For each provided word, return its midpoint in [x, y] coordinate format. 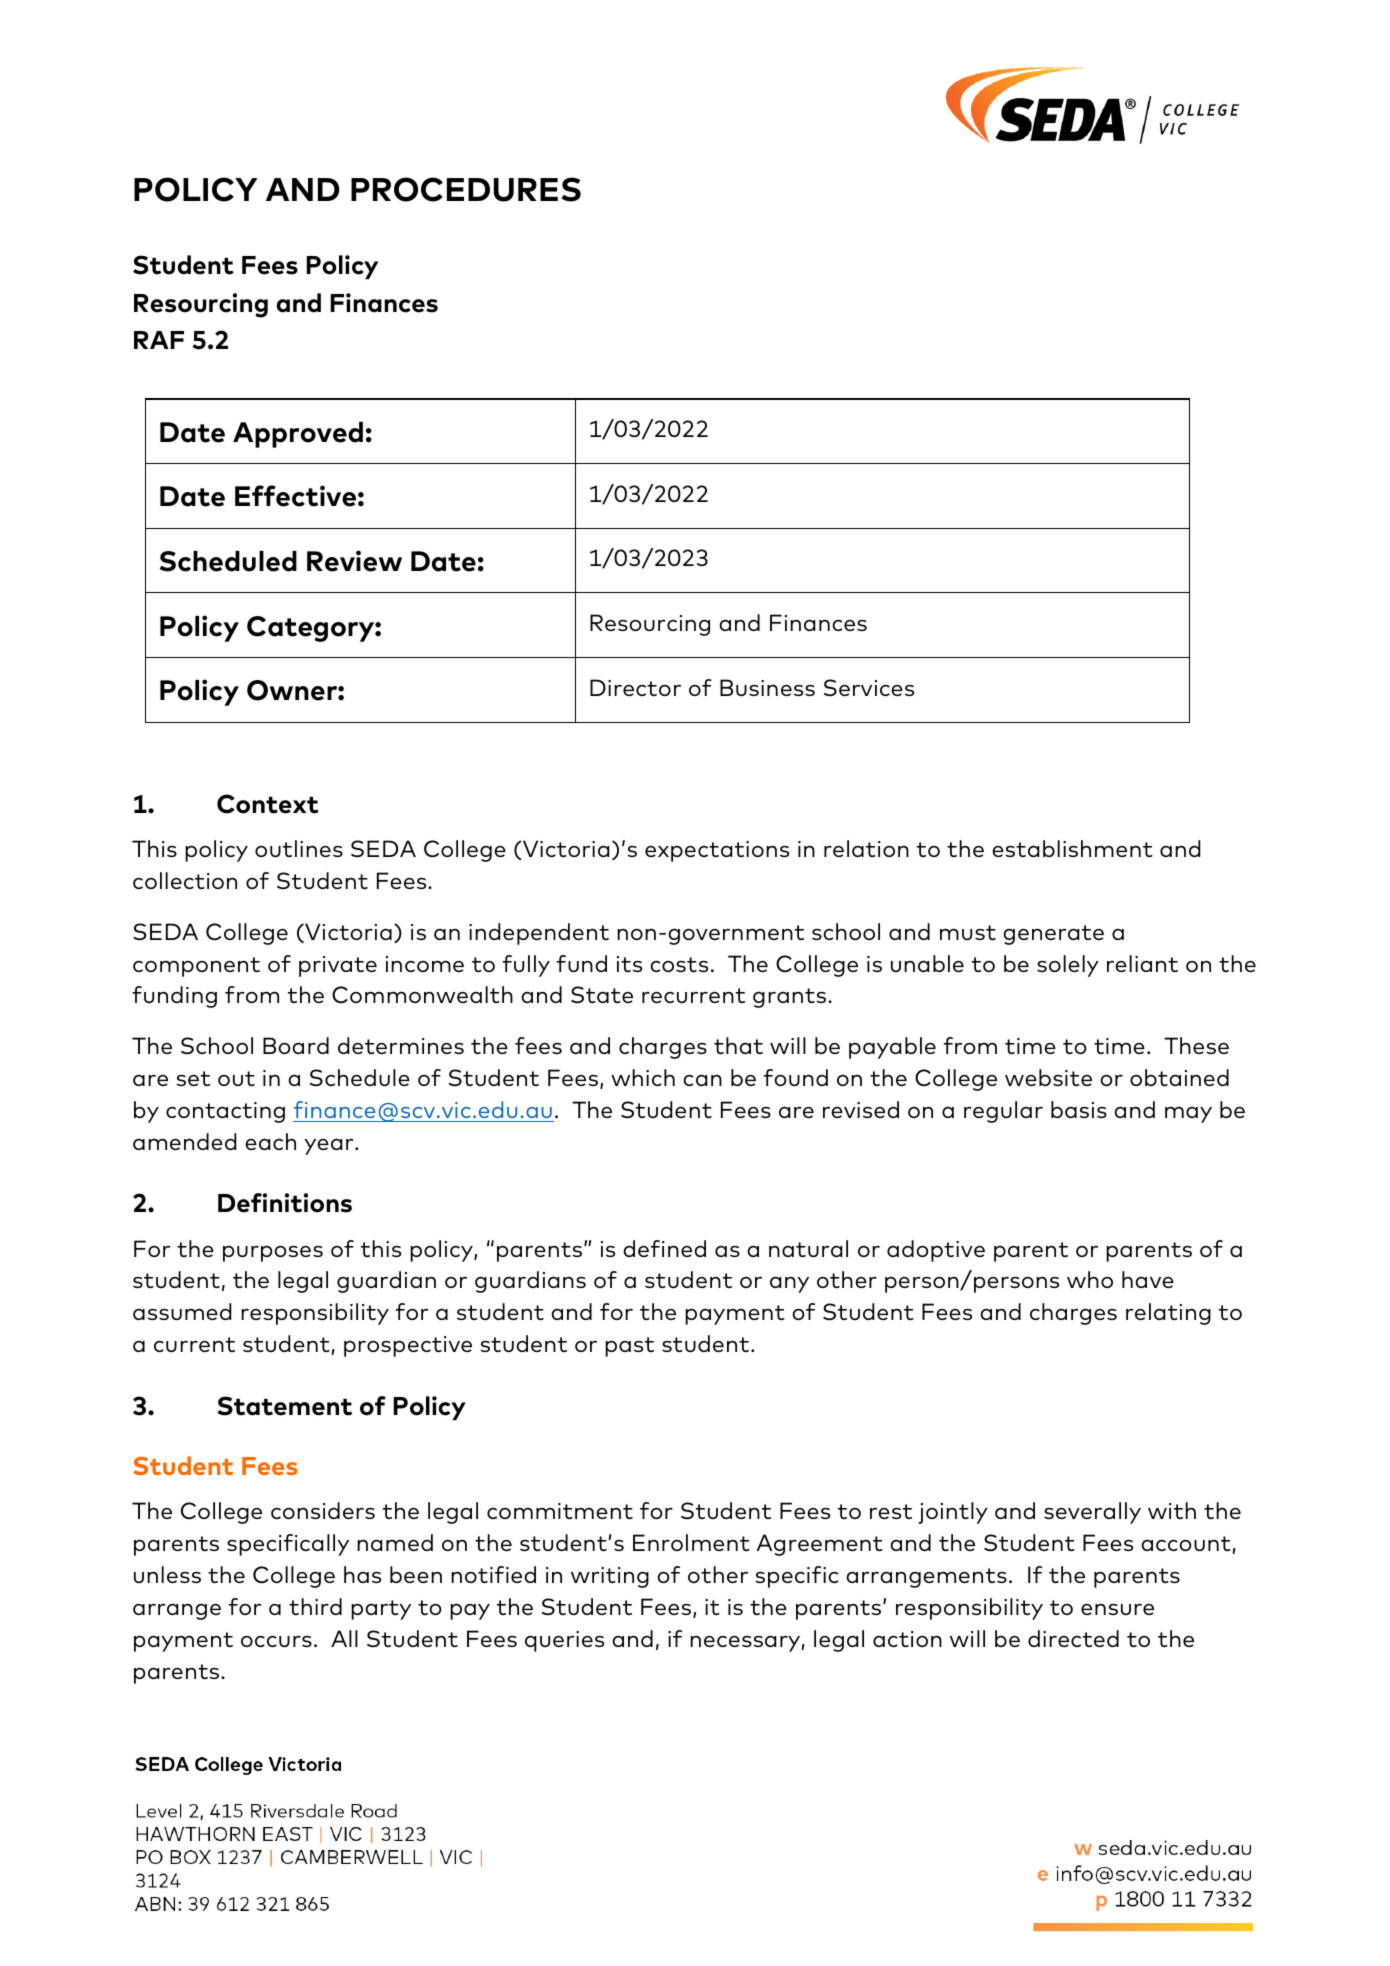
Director [635, 687]
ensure [1117, 1609]
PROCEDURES [466, 189]
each [270, 1141]
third [315, 1606]
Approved [298, 435]
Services [869, 687]
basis [1079, 1109]
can [702, 1080]
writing [610, 1577]
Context [268, 804]
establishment [1072, 848]
